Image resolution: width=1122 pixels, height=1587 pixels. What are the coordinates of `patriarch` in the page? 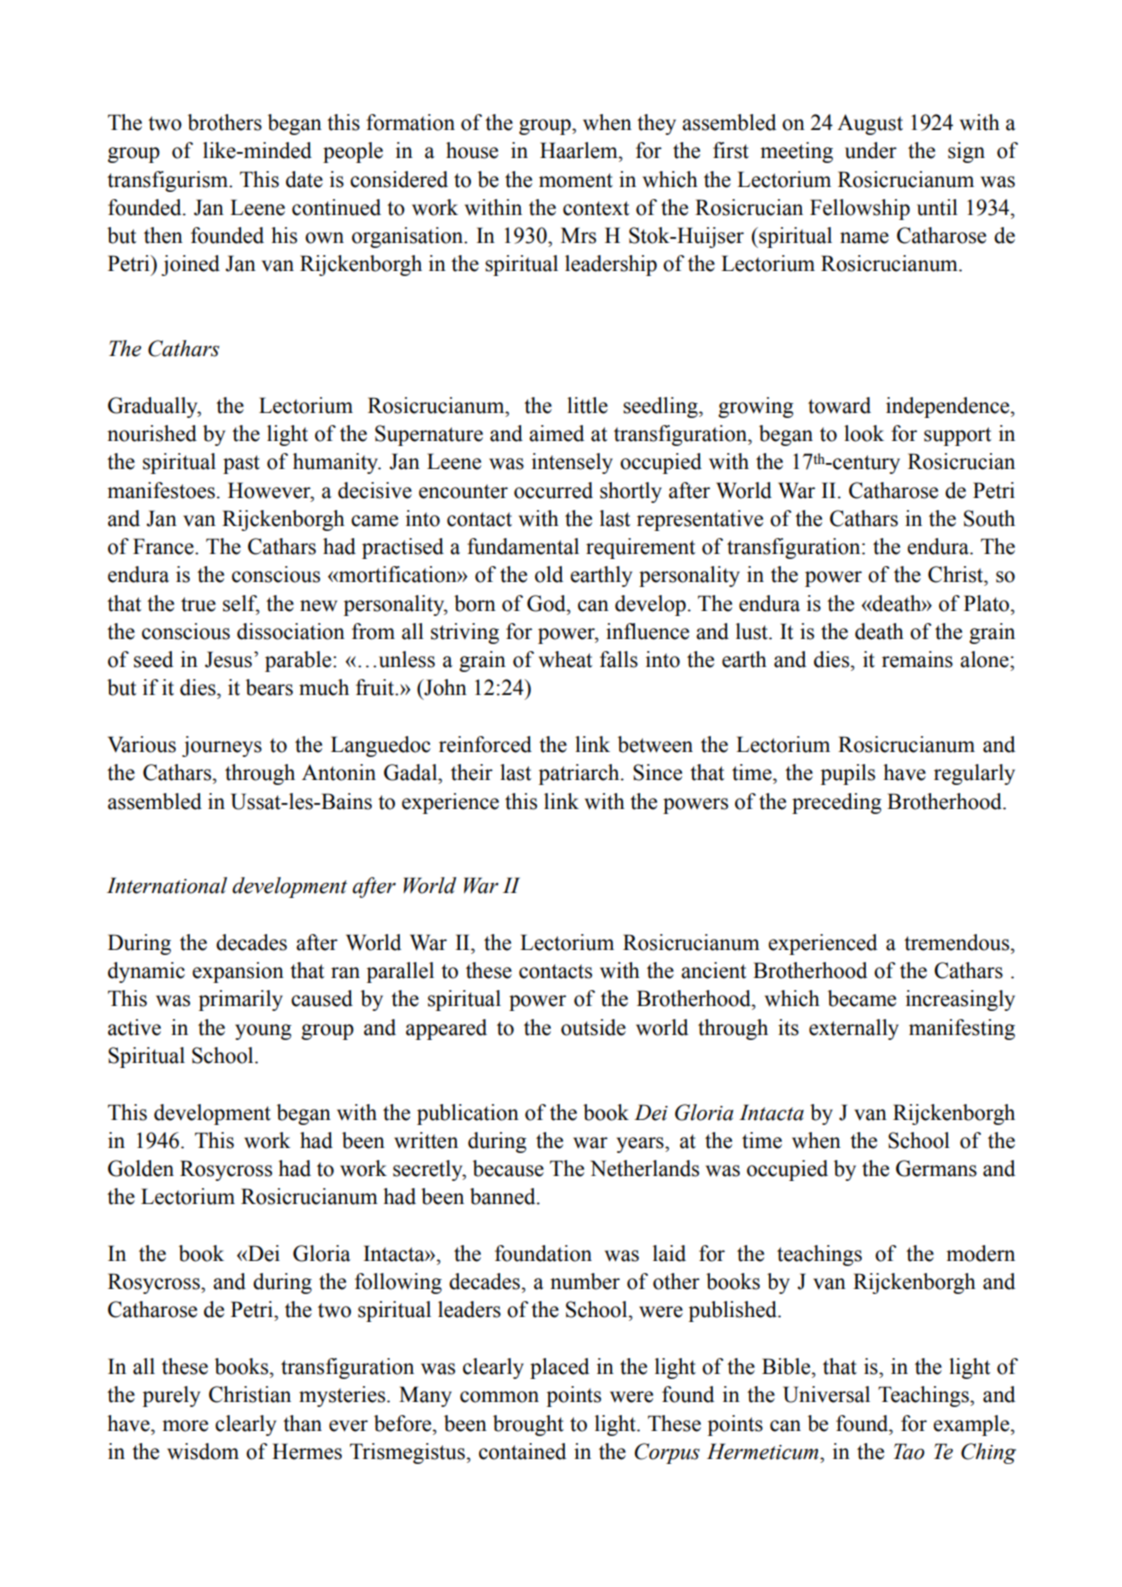 It's located at (580, 774).
